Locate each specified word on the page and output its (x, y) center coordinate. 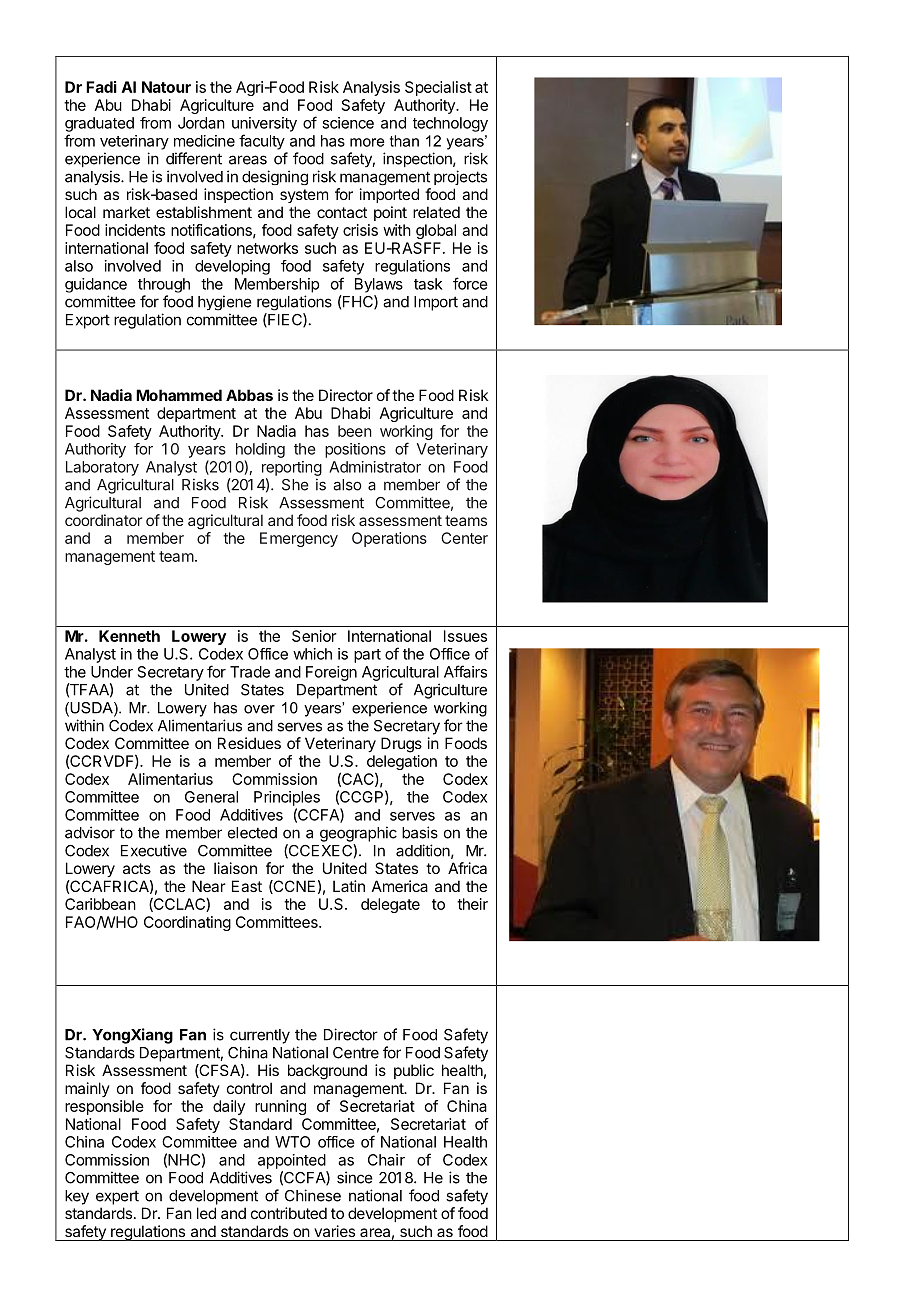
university (264, 124)
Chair (386, 1160)
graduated (99, 124)
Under (112, 672)
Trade (250, 672)
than (404, 141)
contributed (289, 1213)
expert (117, 1197)
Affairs (465, 671)
